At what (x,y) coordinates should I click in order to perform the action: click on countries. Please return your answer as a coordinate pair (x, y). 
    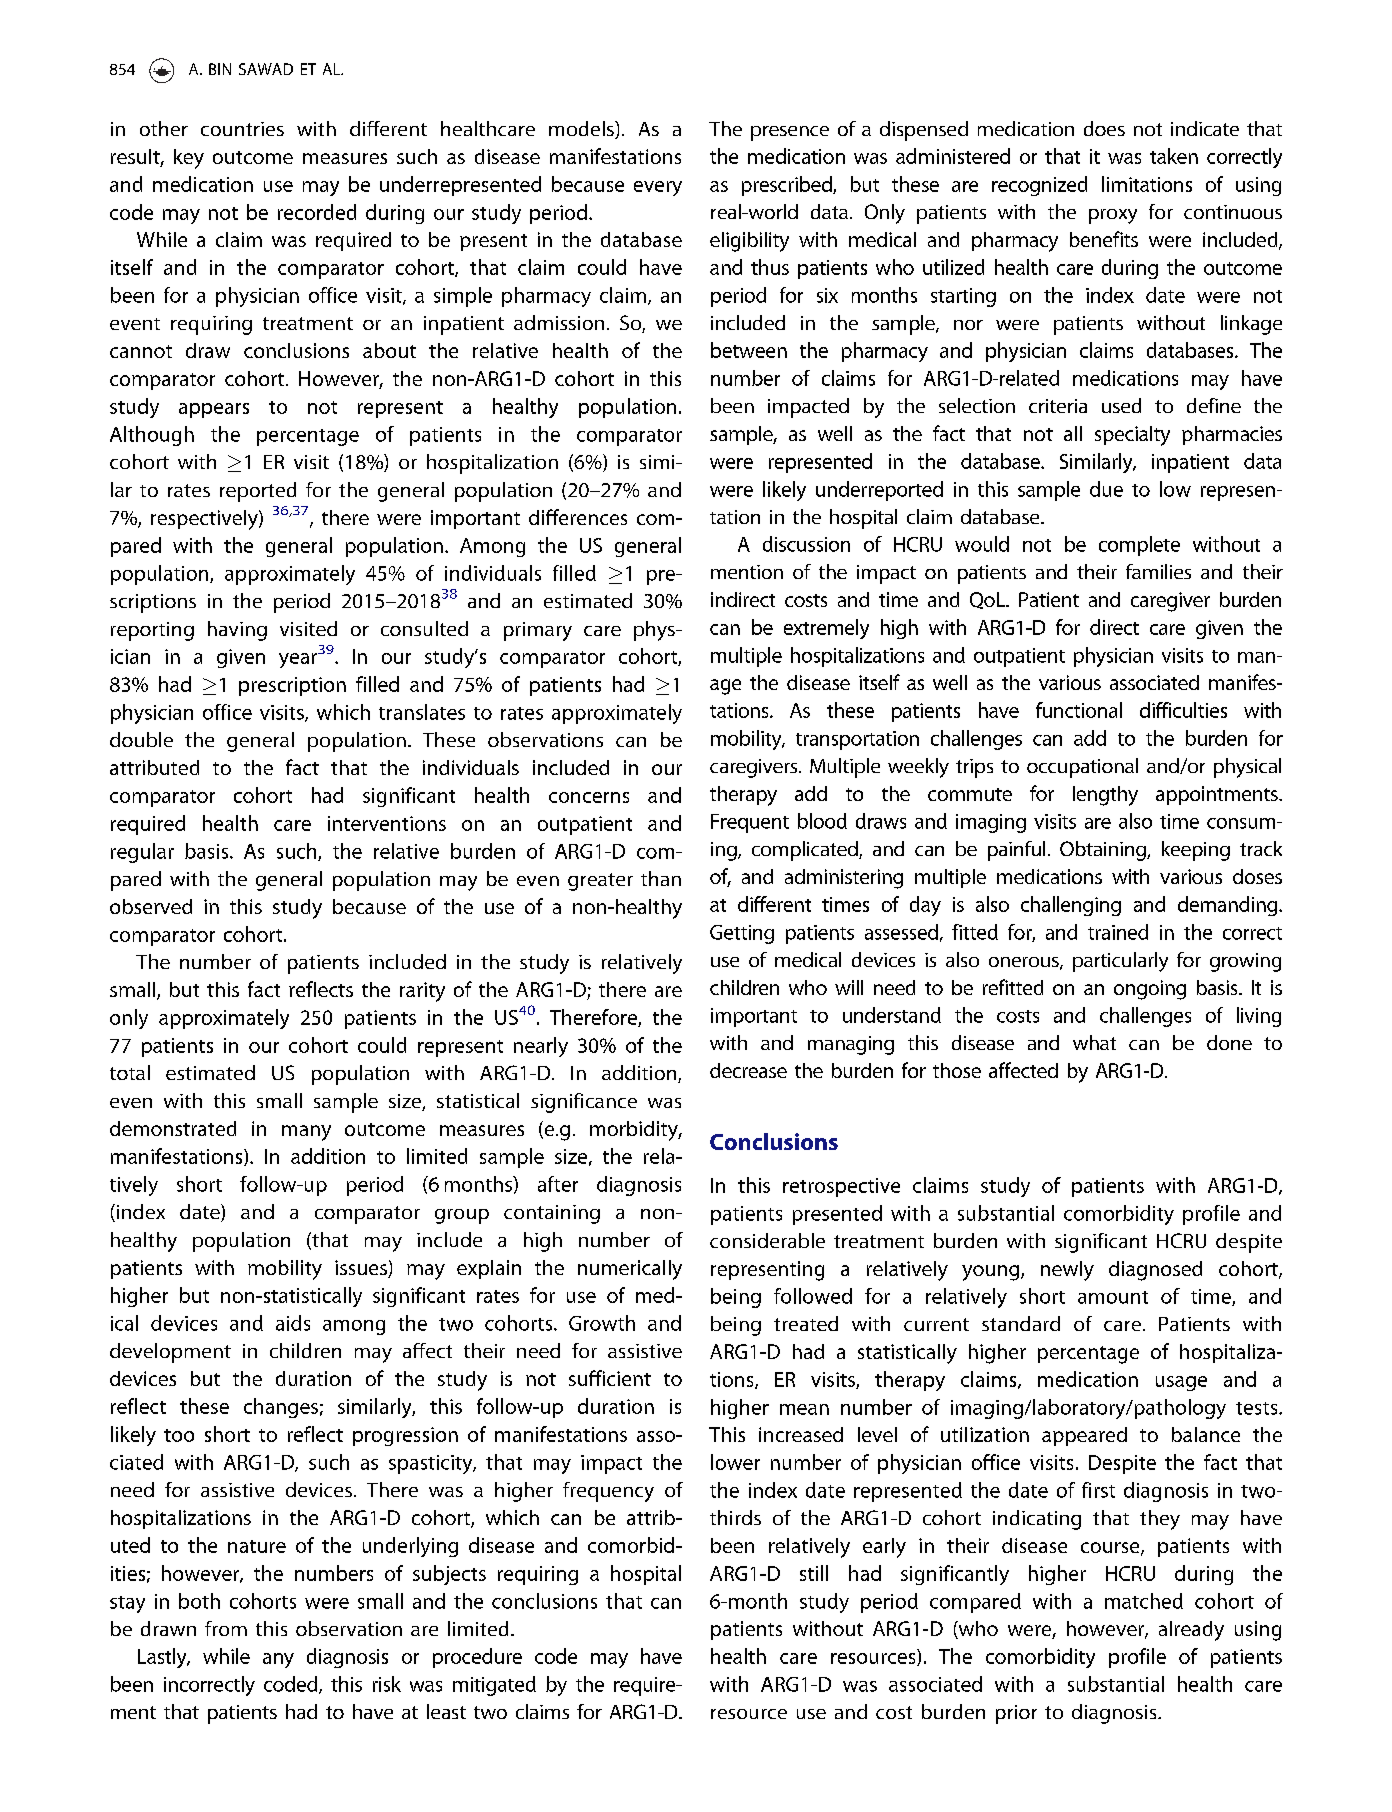
    Looking at the image, I should click on (242, 129).
